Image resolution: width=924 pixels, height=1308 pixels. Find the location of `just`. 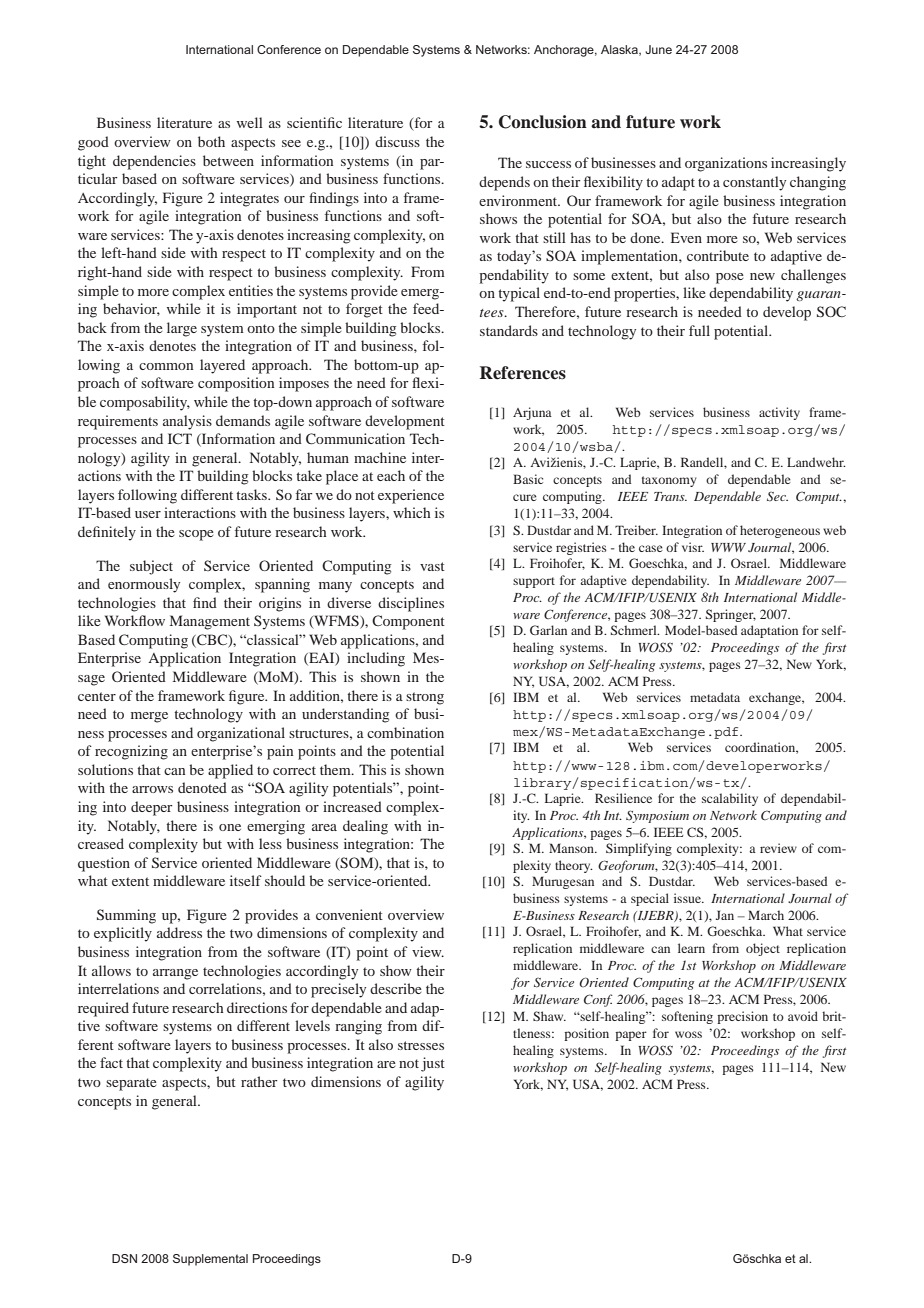

just is located at coordinates (433, 1064).
